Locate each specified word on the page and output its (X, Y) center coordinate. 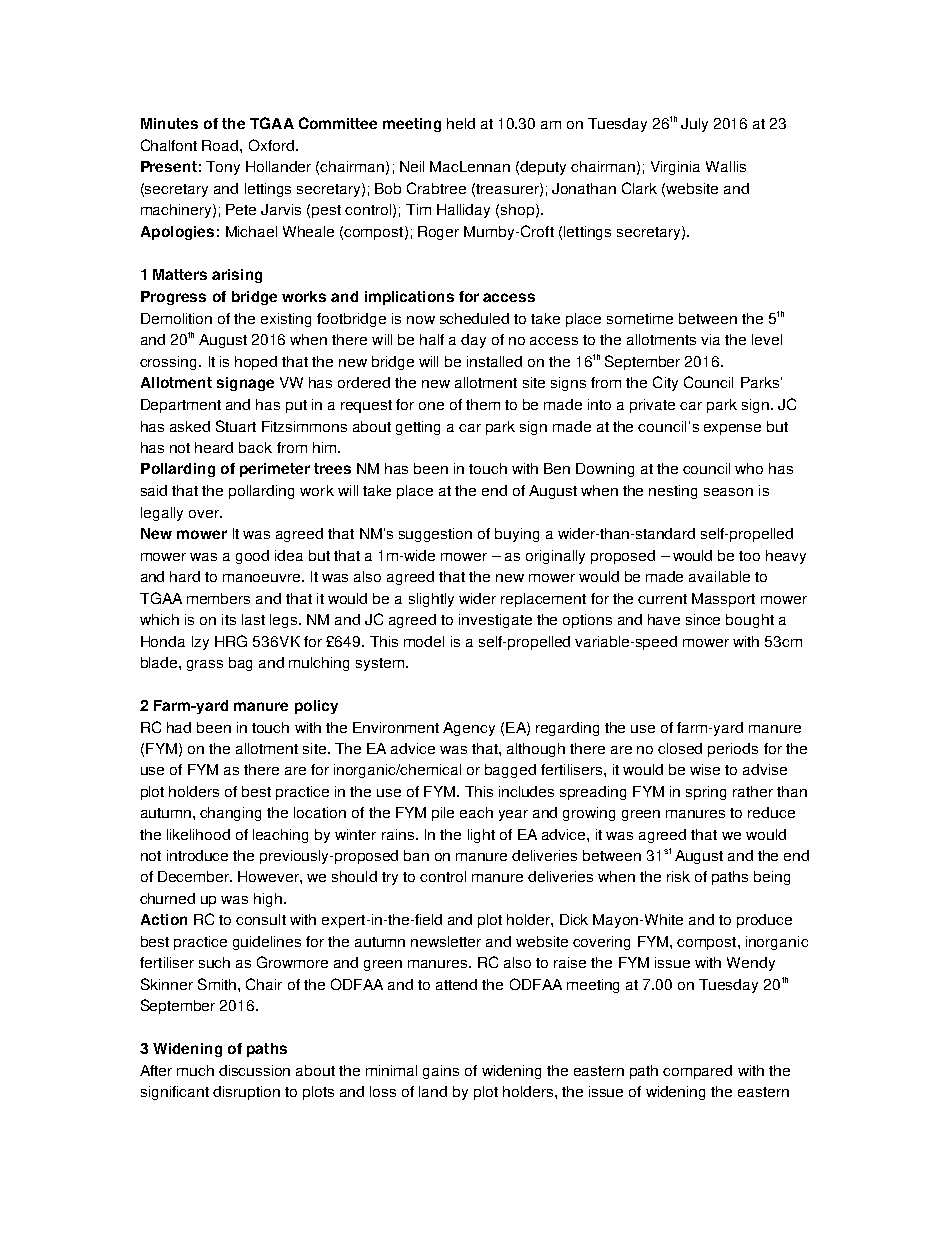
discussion (254, 1070)
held (461, 123)
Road (221, 145)
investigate (495, 621)
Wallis (726, 166)
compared (697, 1072)
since (703, 619)
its (229, 619)
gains (441, 1072)
